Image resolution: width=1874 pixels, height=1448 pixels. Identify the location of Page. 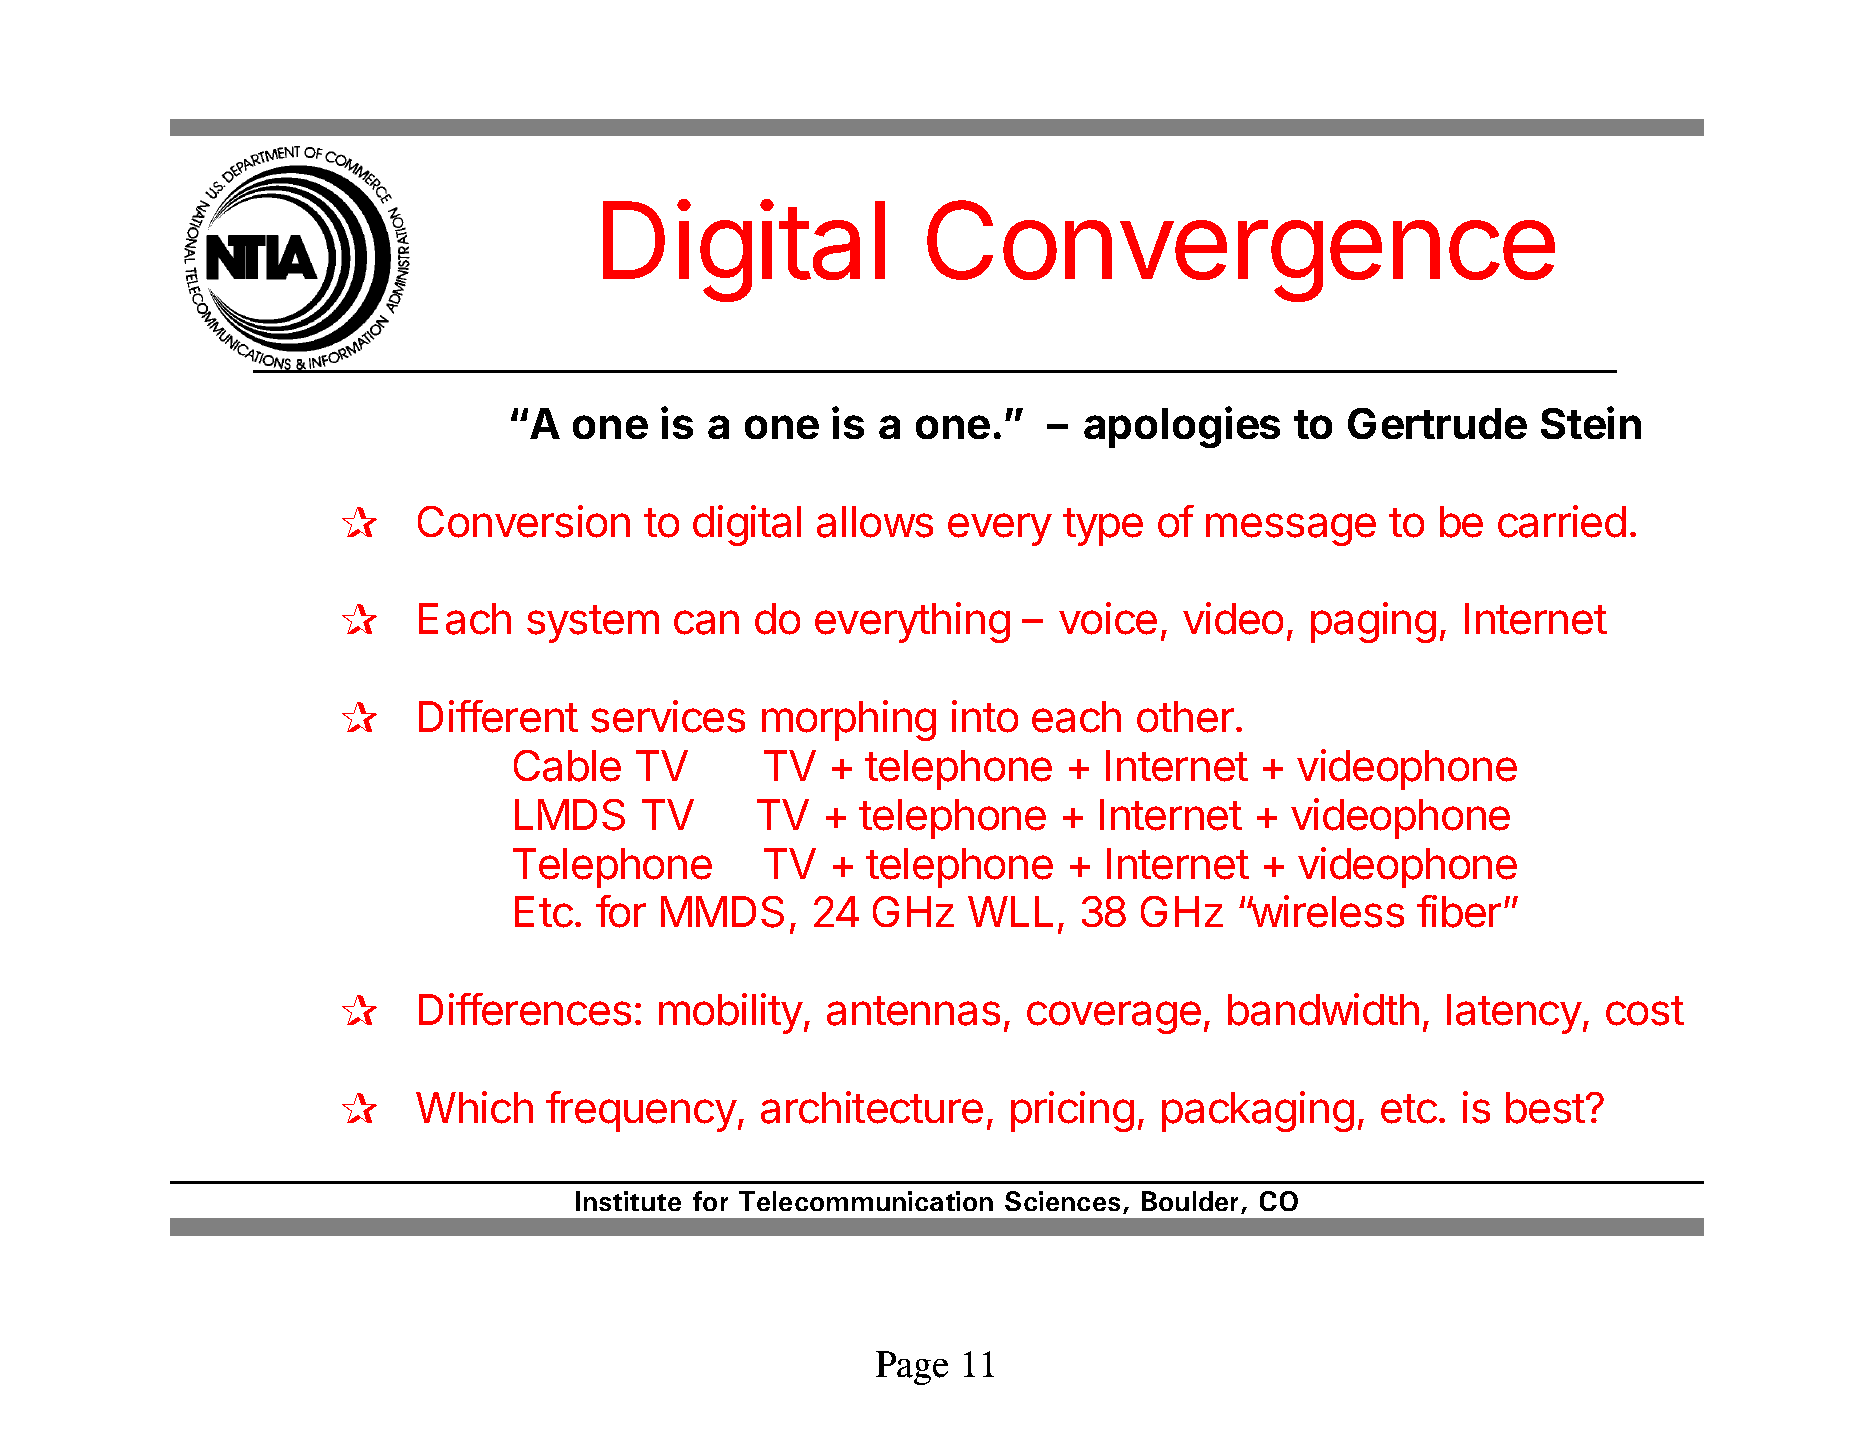
(912, 1368).
